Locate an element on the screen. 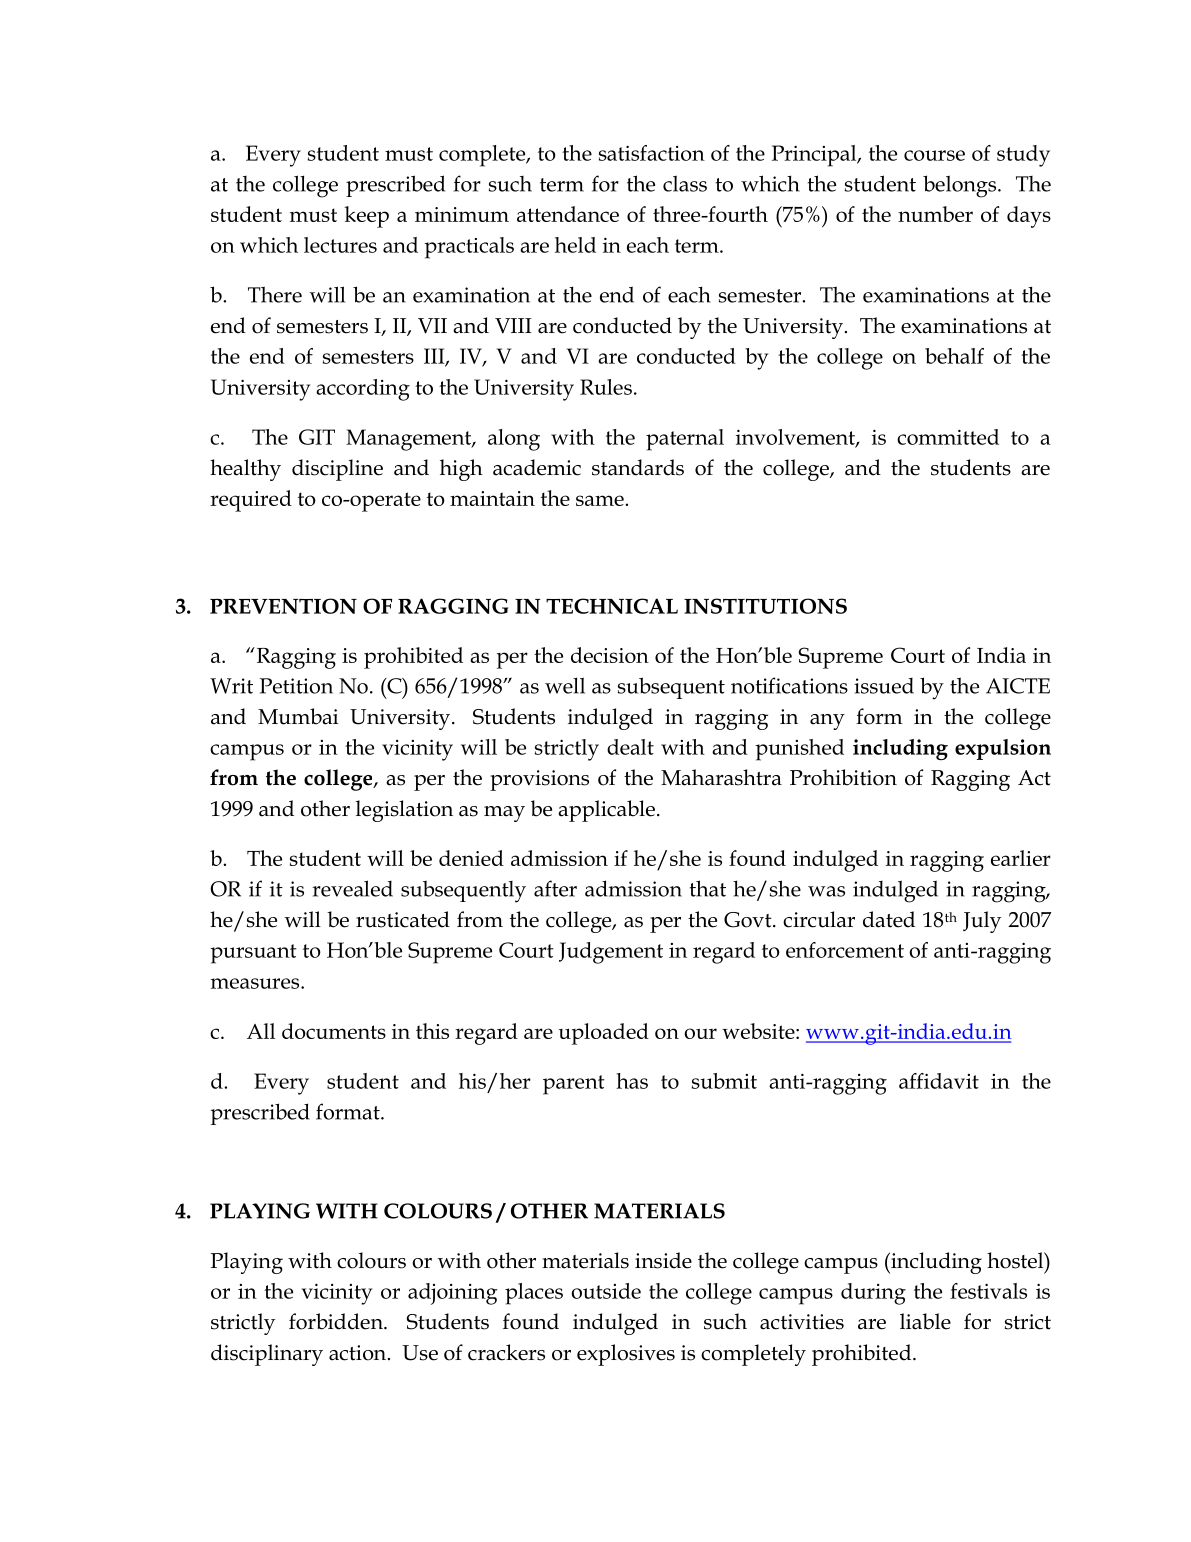 Image resolution: width=1191 pixels, height=1542 pixels. outside is located at coordinates (606, 1291).
